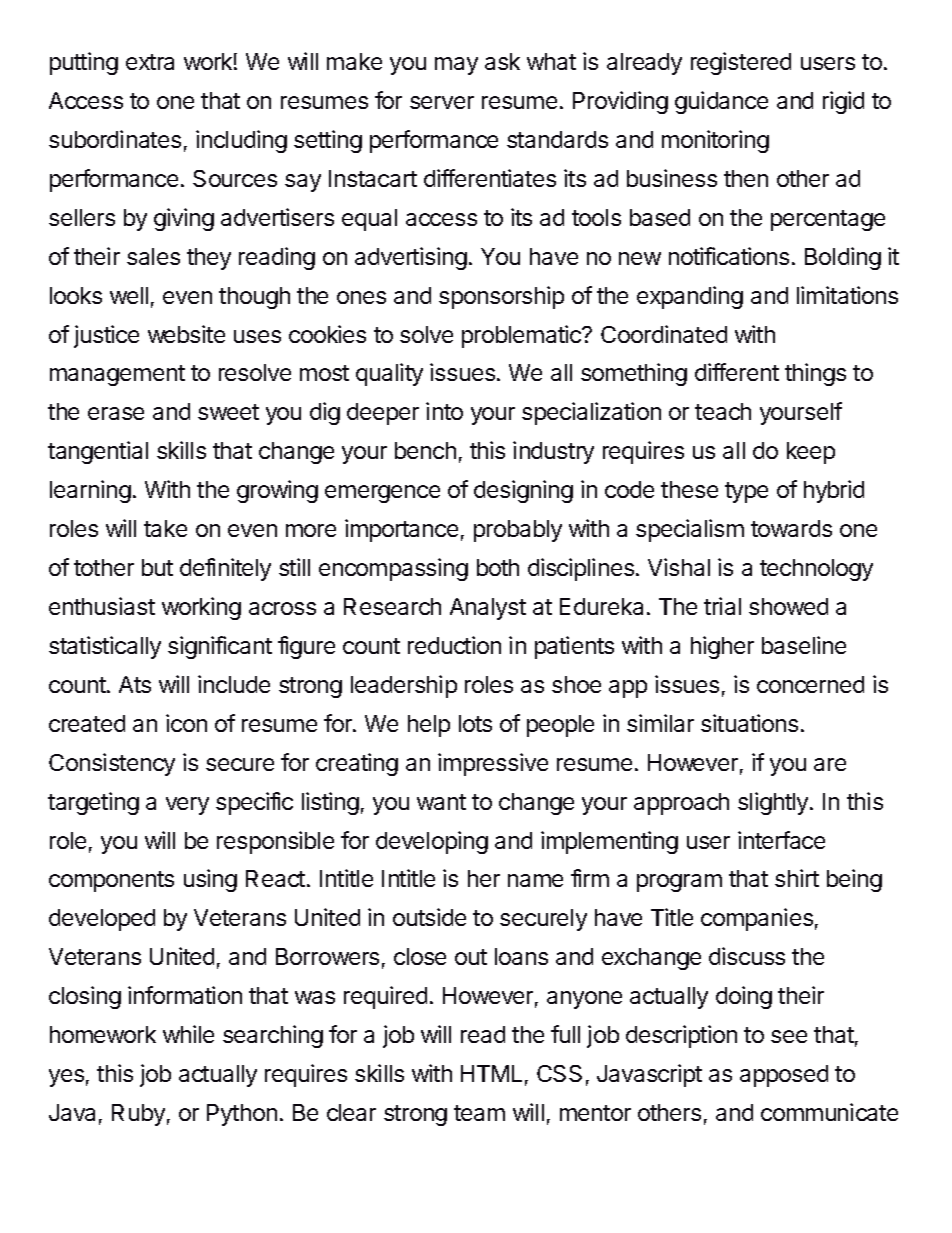 The image size is (952, 1233). I want to click on into, so click(444, 411).
